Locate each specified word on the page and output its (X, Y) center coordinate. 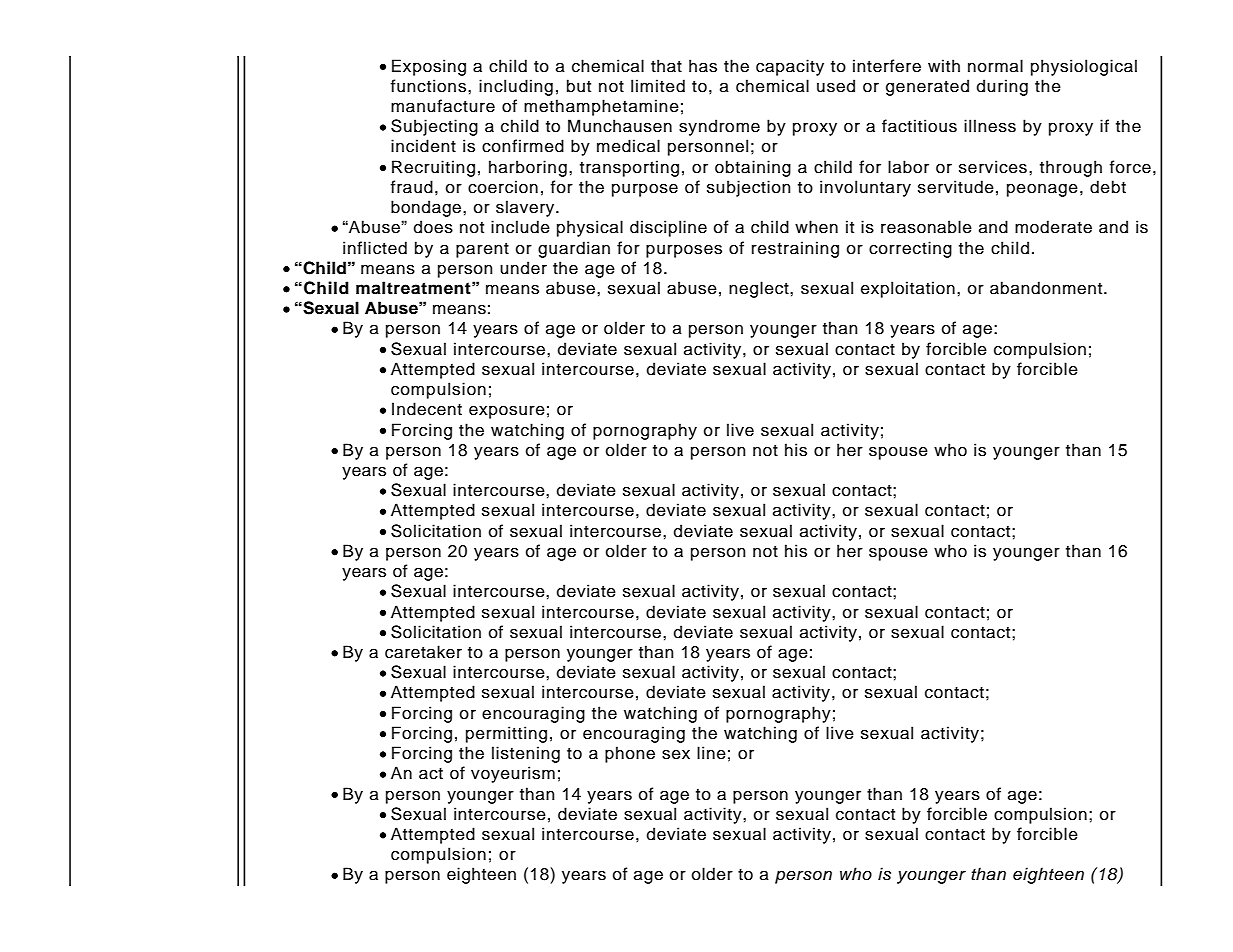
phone (630, 754)
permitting (506, 734)
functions (428, 86)
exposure (507, 412)
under (523, 268)
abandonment (1047, 288)
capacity (790, 67)
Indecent (427, 409)
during (1002, 87)
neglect (760, 289)
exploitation (908, 289)
